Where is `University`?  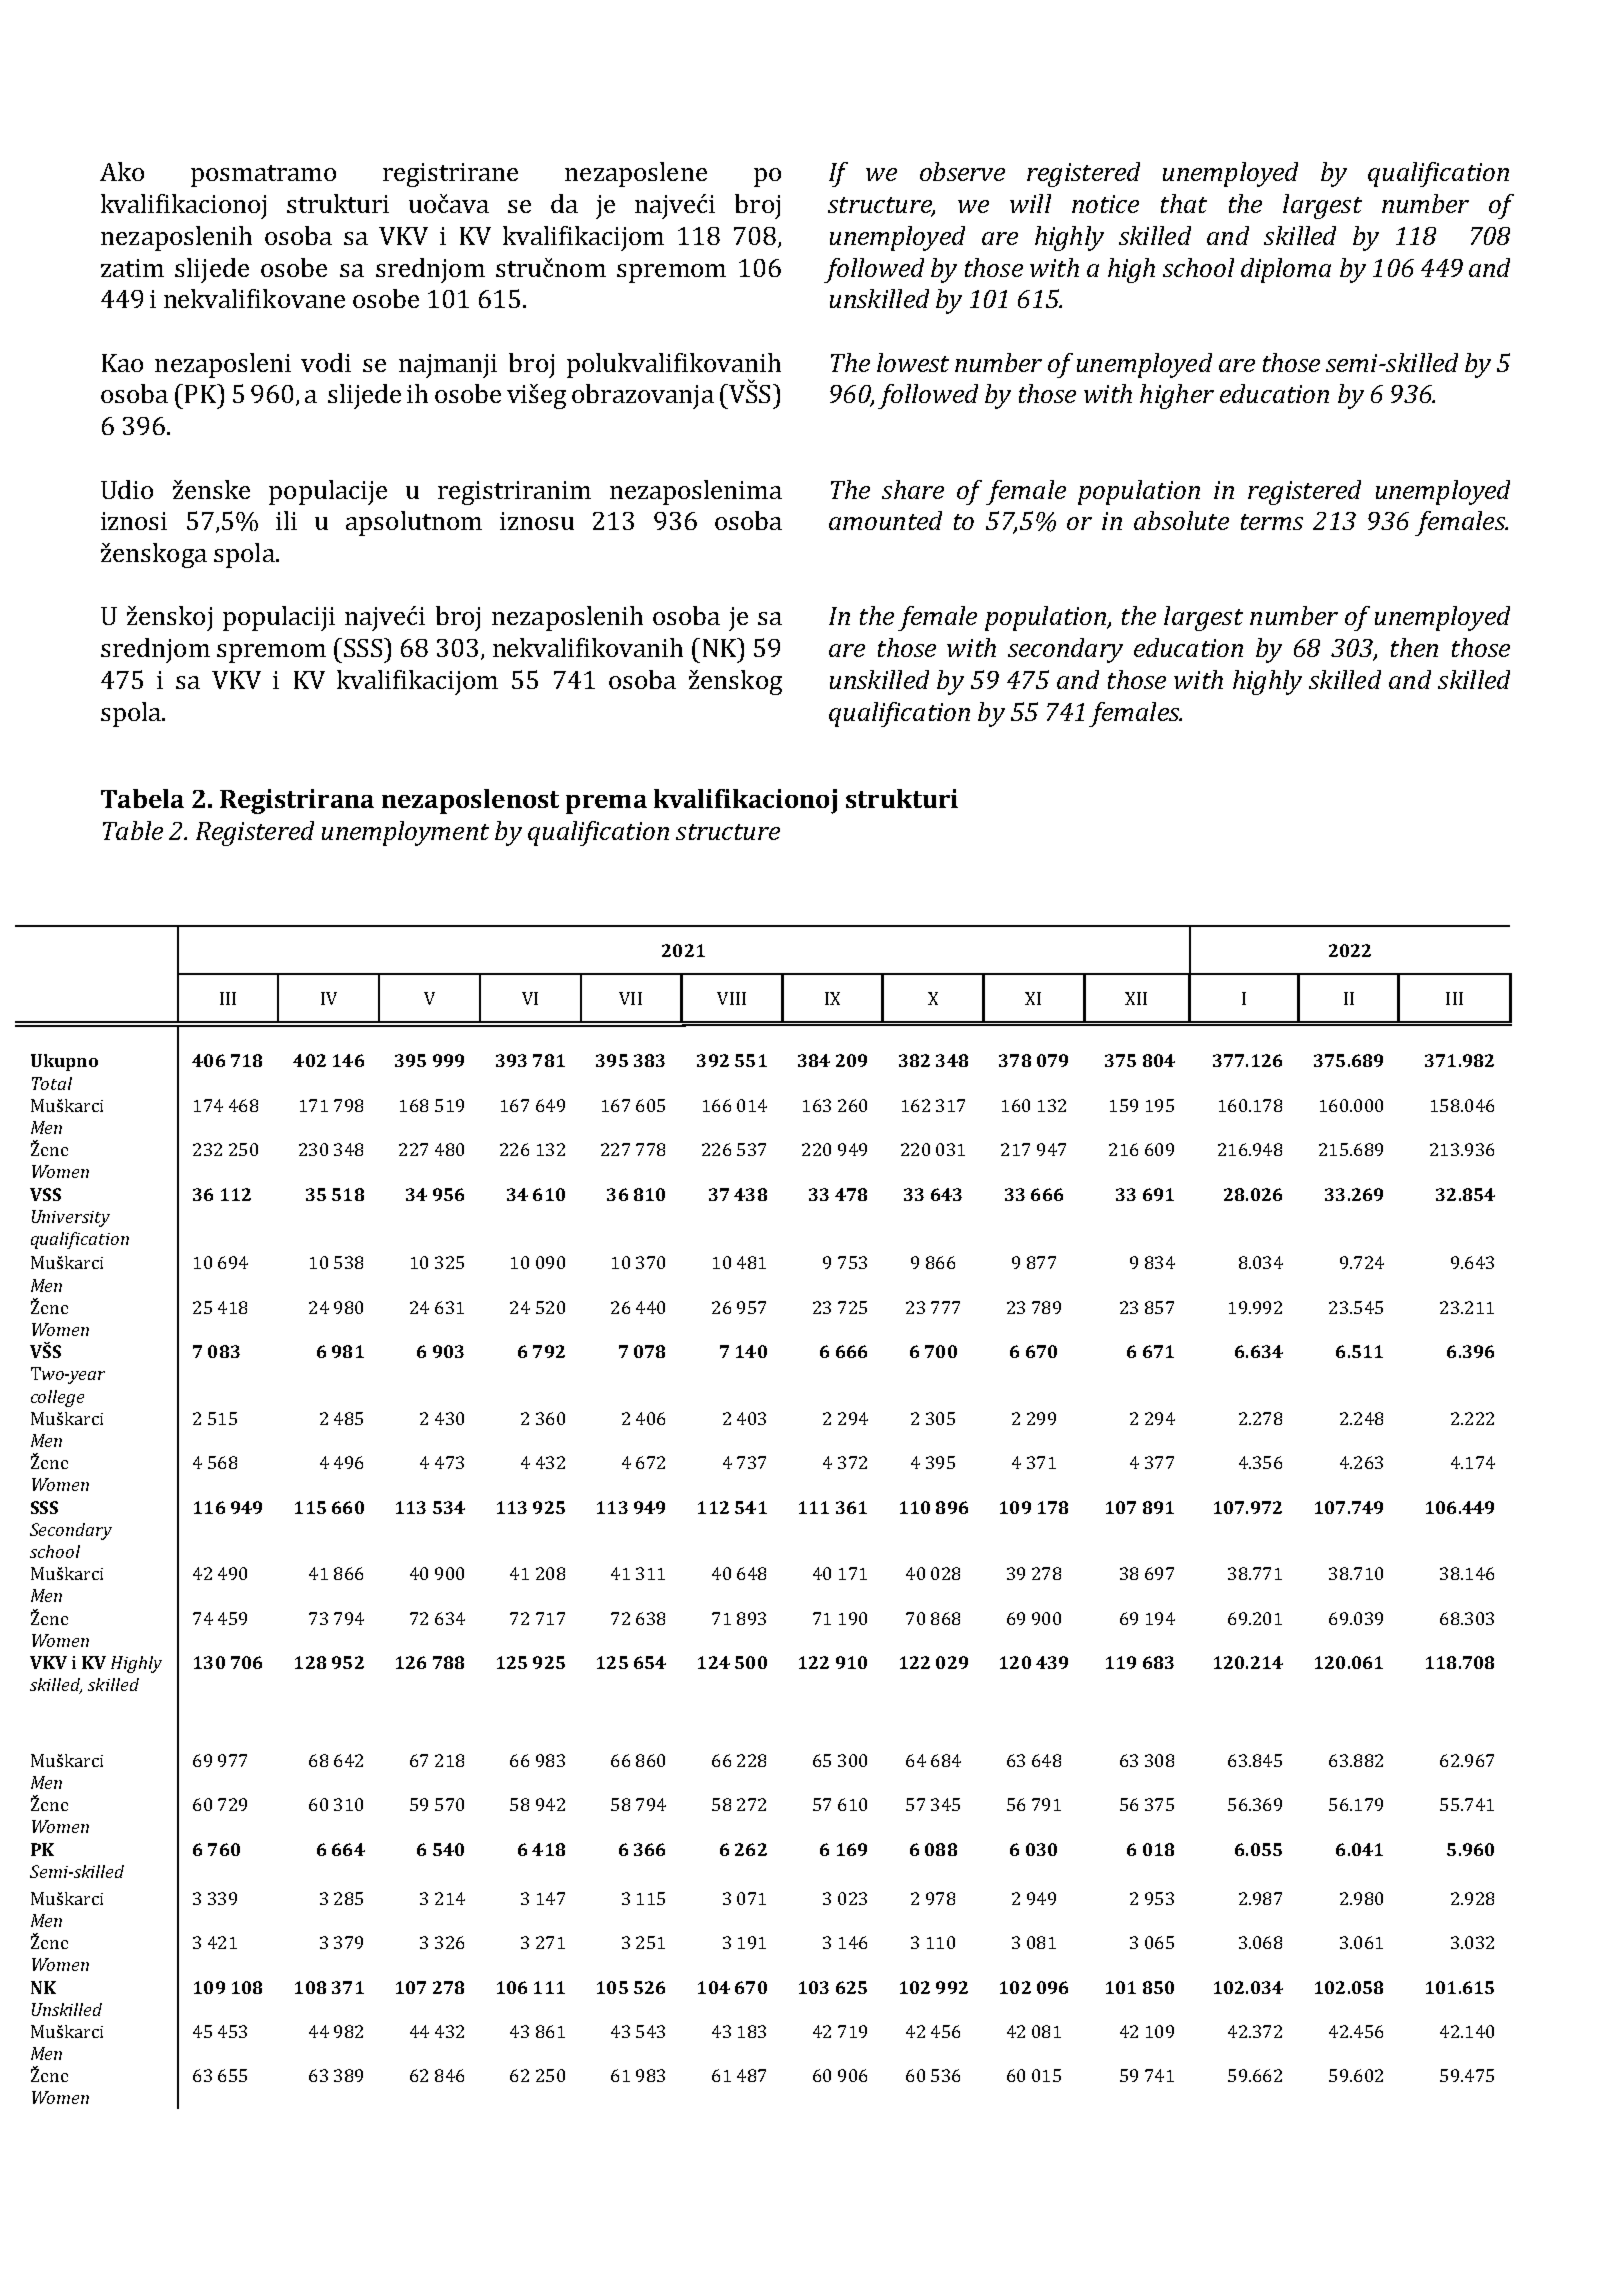 University is located at coordinates (71, 1218).
